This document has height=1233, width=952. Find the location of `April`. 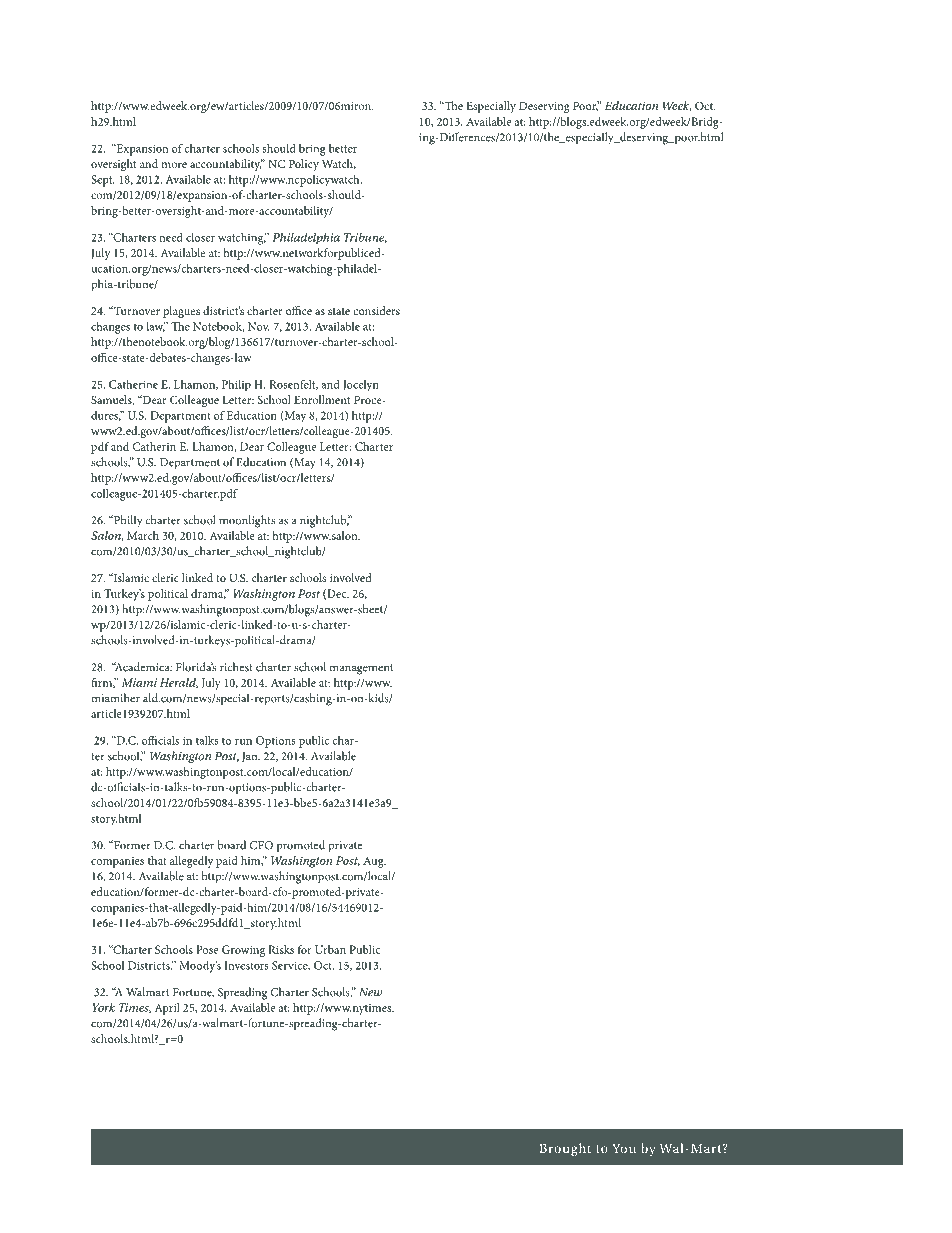

April is located at coordinates (167, 1009).
